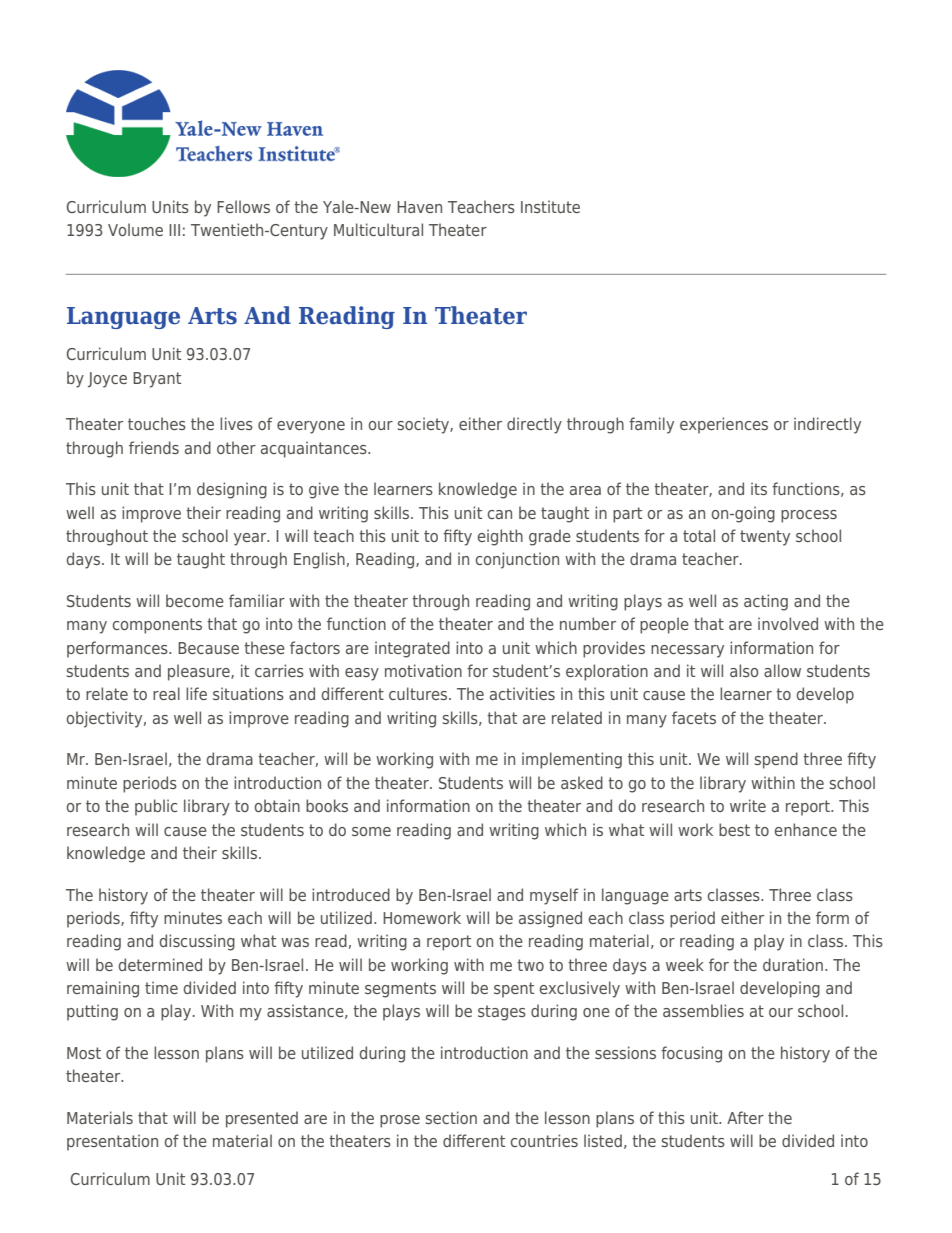  What do you see at coordinates (174, 230) in the page?
I see `III` at bounding box center [174, 230].
